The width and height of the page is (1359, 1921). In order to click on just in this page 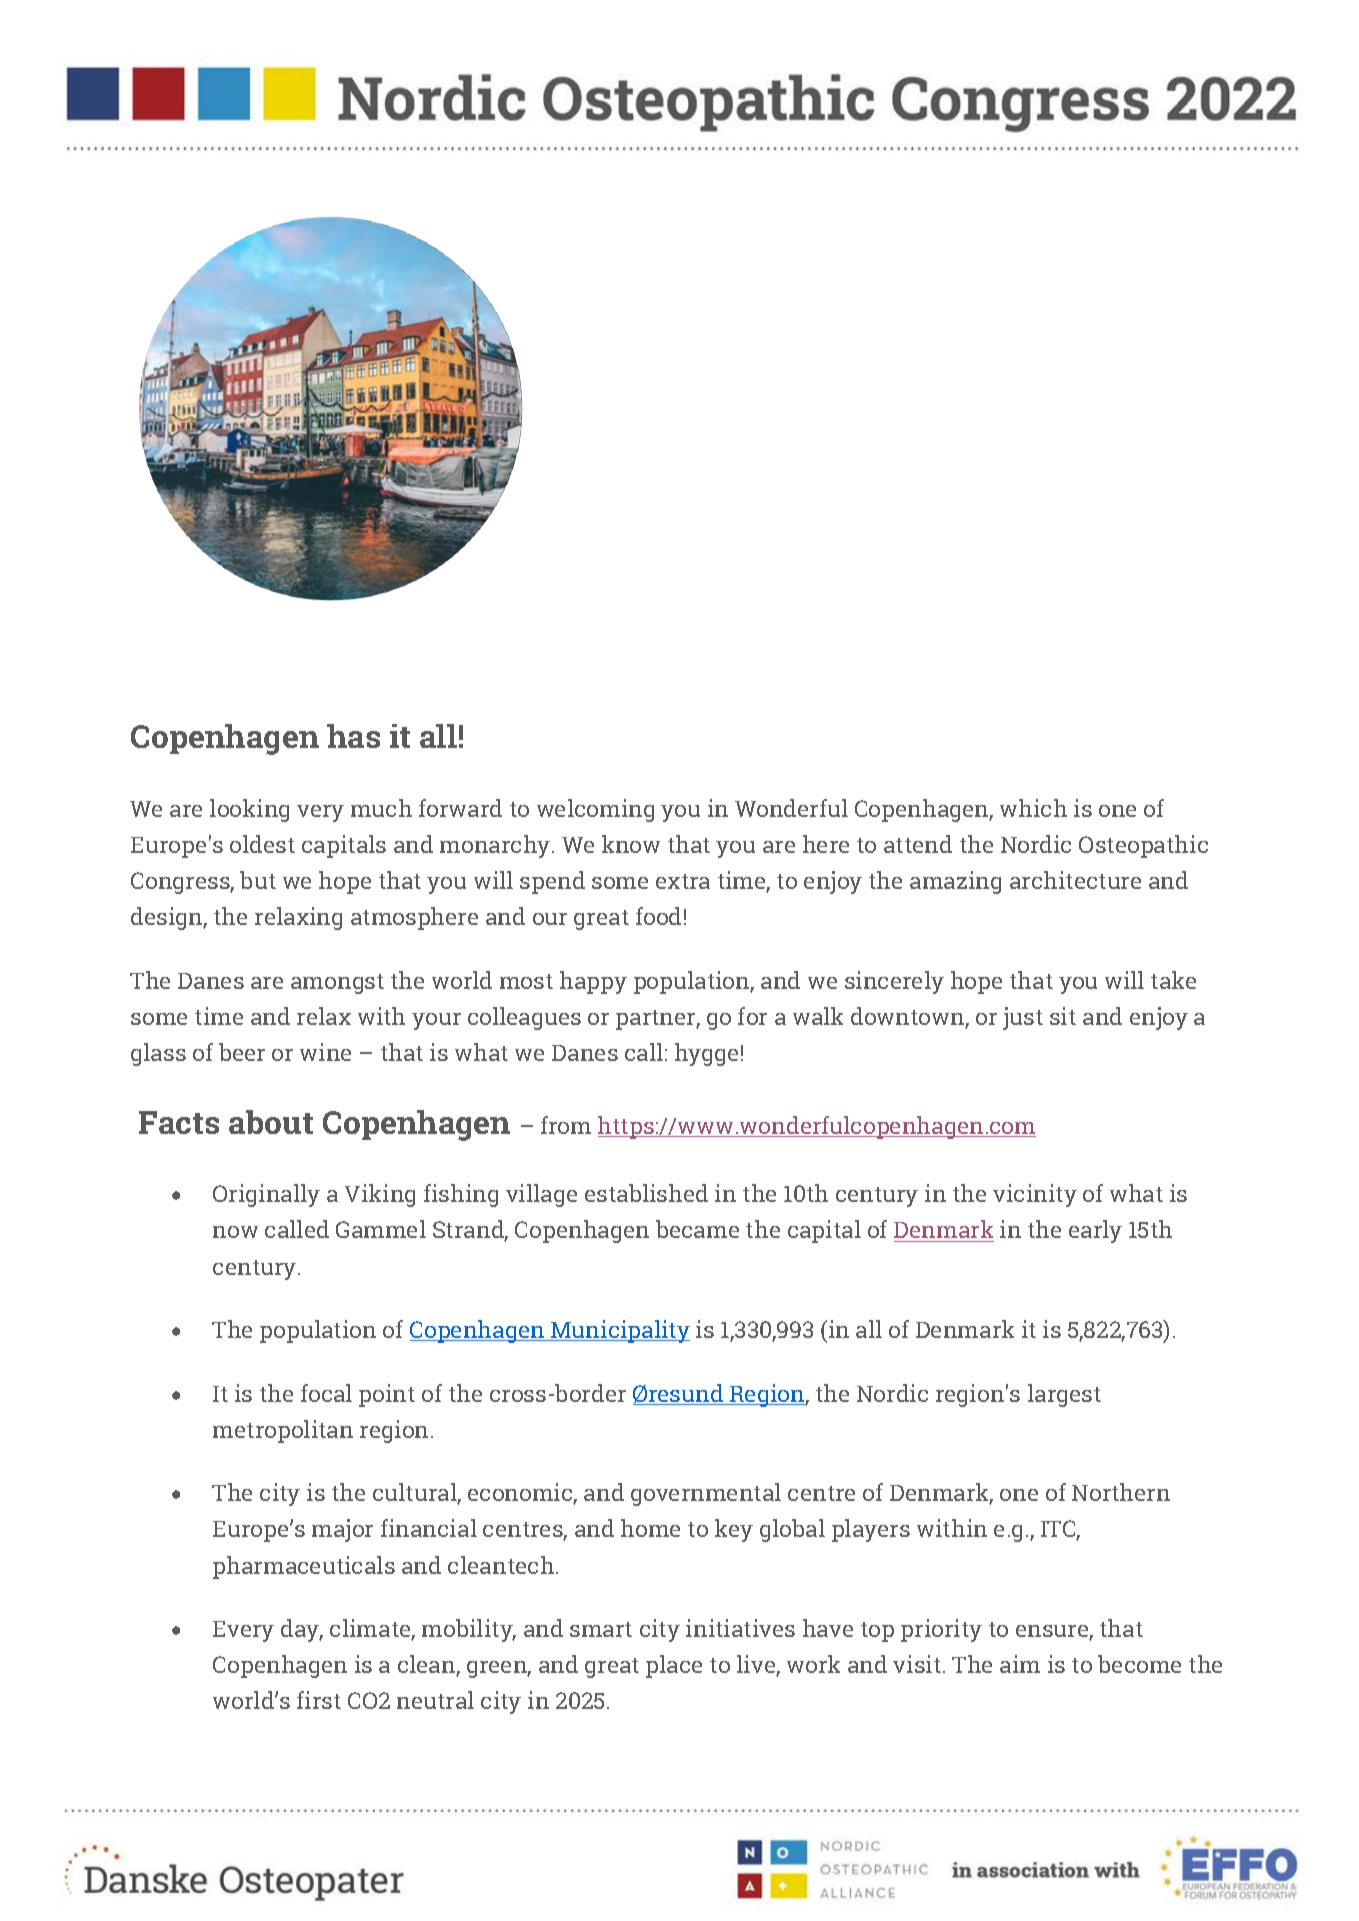, I will do `click(1023, 1018)`.
